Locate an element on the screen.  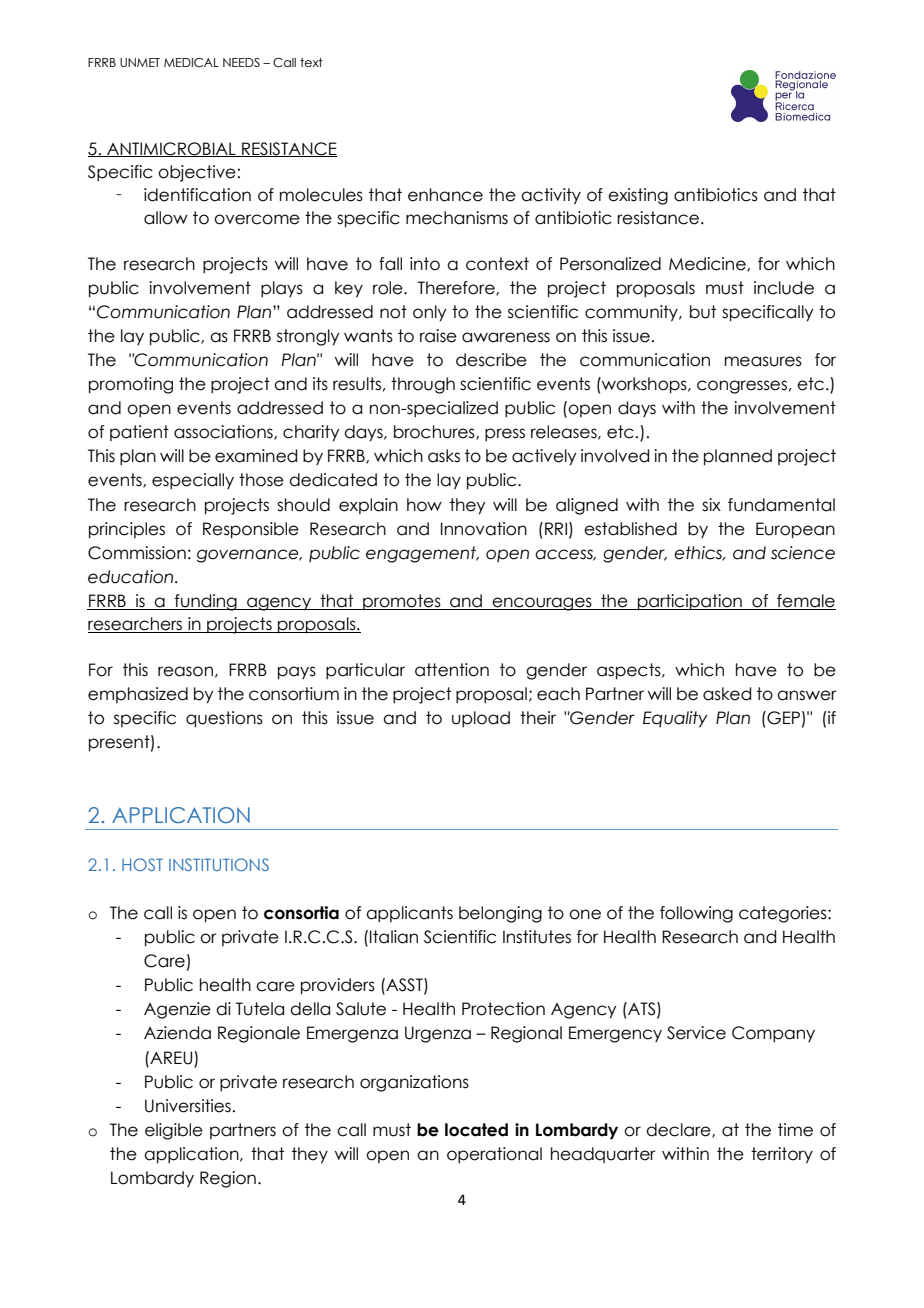
promotes is located at coordinates (402, 602).
